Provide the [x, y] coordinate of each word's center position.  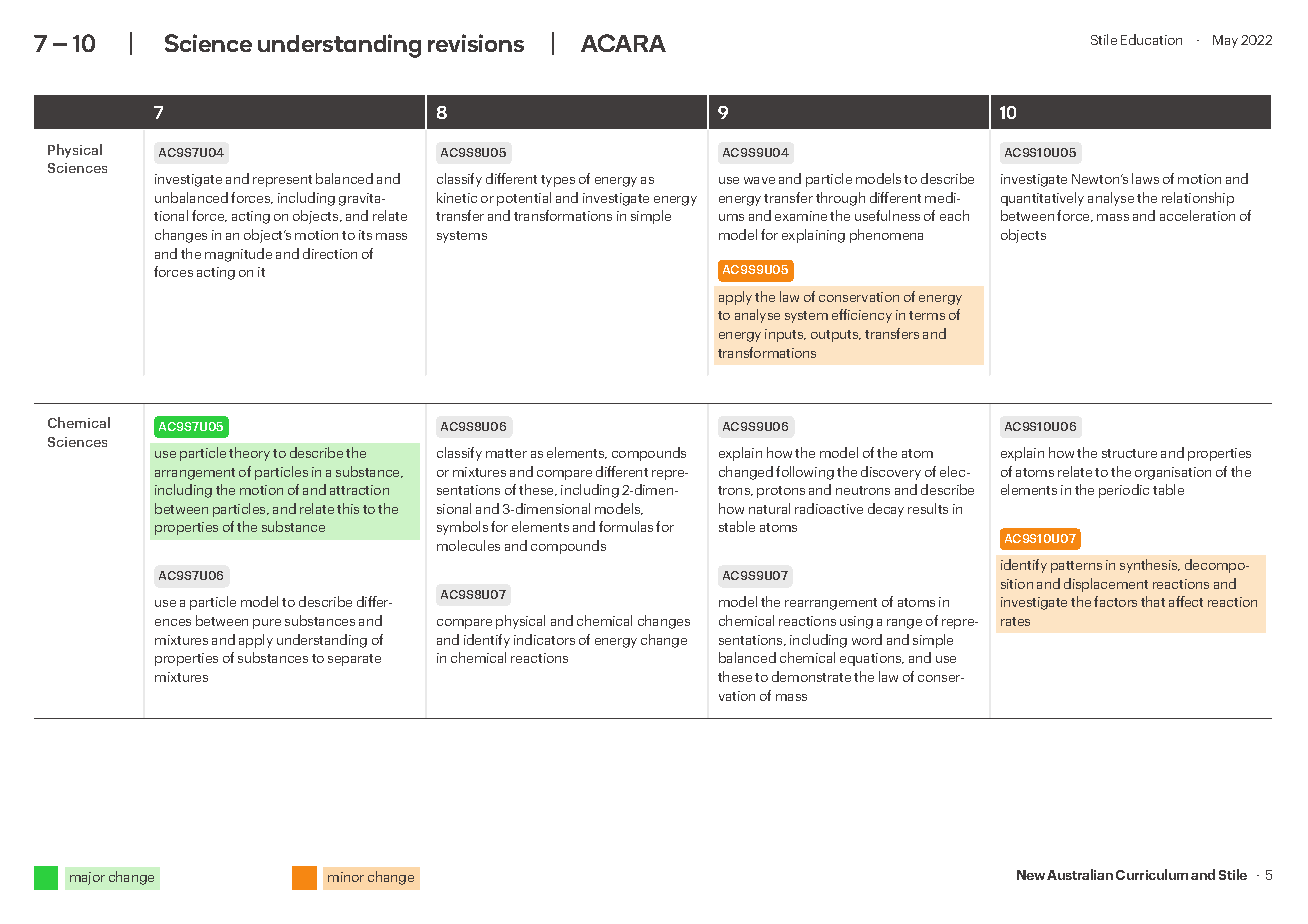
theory [249, 454]
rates [1015, 621]
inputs [785, 335]
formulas [626, 526]
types [558, 181]
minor [346, 877]
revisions [476, 43]
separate [354, 660]
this [348, 508]
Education [1151, 39]
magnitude [238, 255]
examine [801, 216]
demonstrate [811, 676]
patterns [1076, 567]
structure [1129, 453]
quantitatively [1042, 199]
